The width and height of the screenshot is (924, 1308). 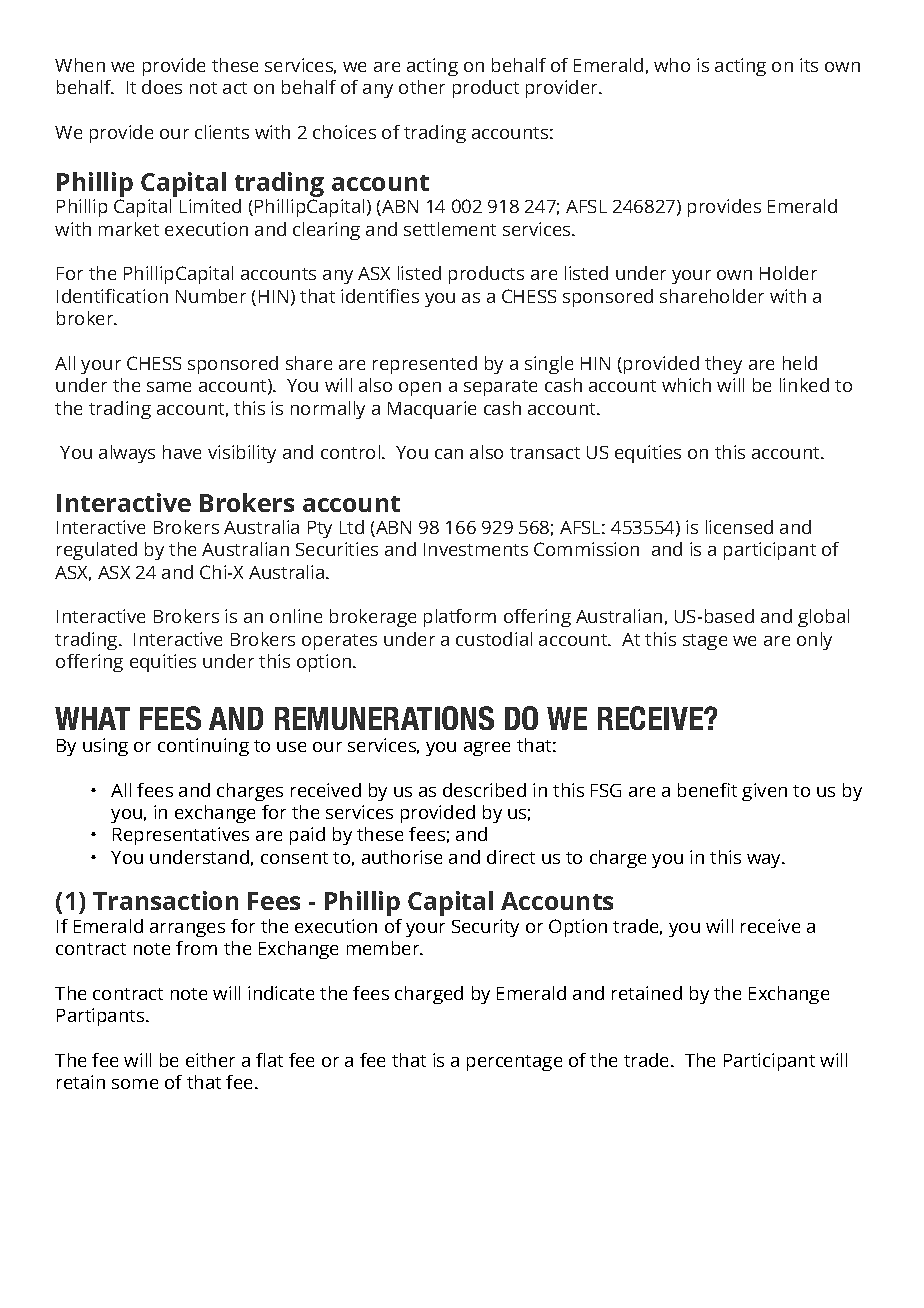 I want to click on either, so click(x=210, y=1060).
